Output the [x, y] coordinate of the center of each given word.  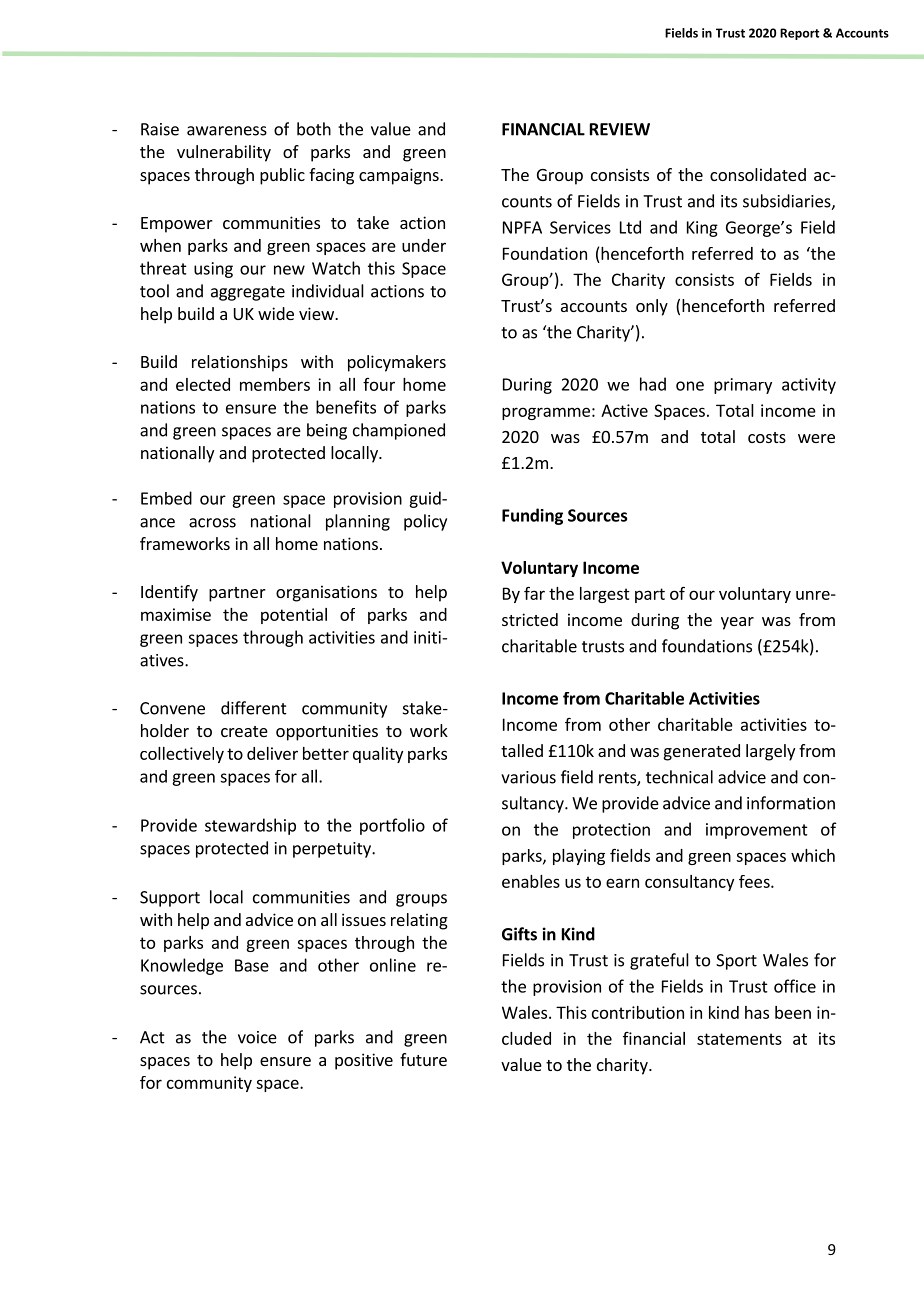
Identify [169, 593]
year [737, 623]
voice [257, 1037]
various [528, 777]
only [652, 307]
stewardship [250, 826]
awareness [227, 131]
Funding [532, 516]
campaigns [400, 176]
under [424, 245]
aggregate [248, 293]
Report [799, 34]
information [791, 803]
